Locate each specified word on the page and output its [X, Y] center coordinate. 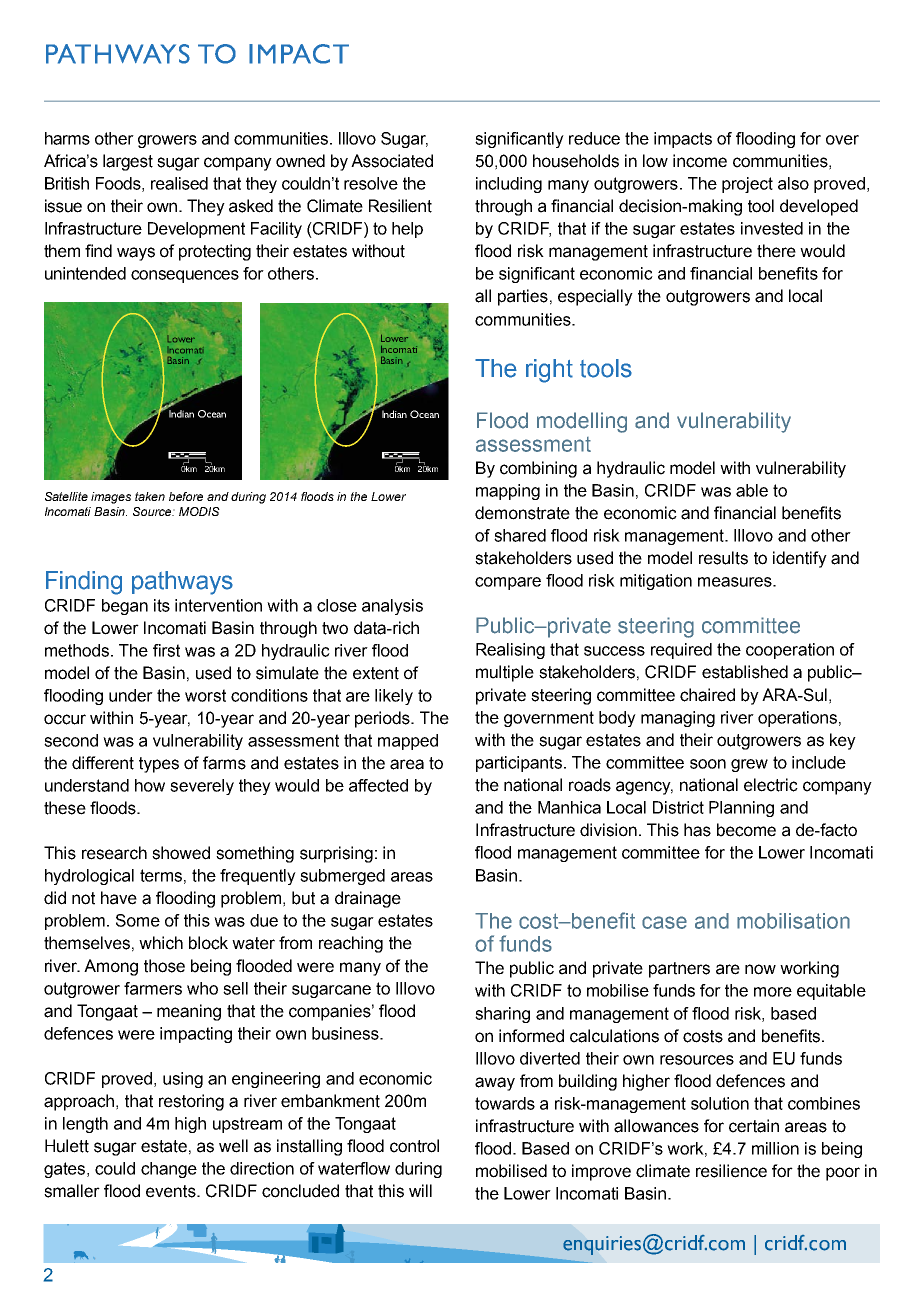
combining [538, 469]
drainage [368, 899]
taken [150, 496]
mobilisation [793, 921]
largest [128, 162]
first [166, 650]
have [119, 898]
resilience [731, 1171]
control [414, 1146]
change [169, 1170]
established [745, 672]
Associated [392, 161]
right [549, 371]
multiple [505, 673]
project [747, 185]
